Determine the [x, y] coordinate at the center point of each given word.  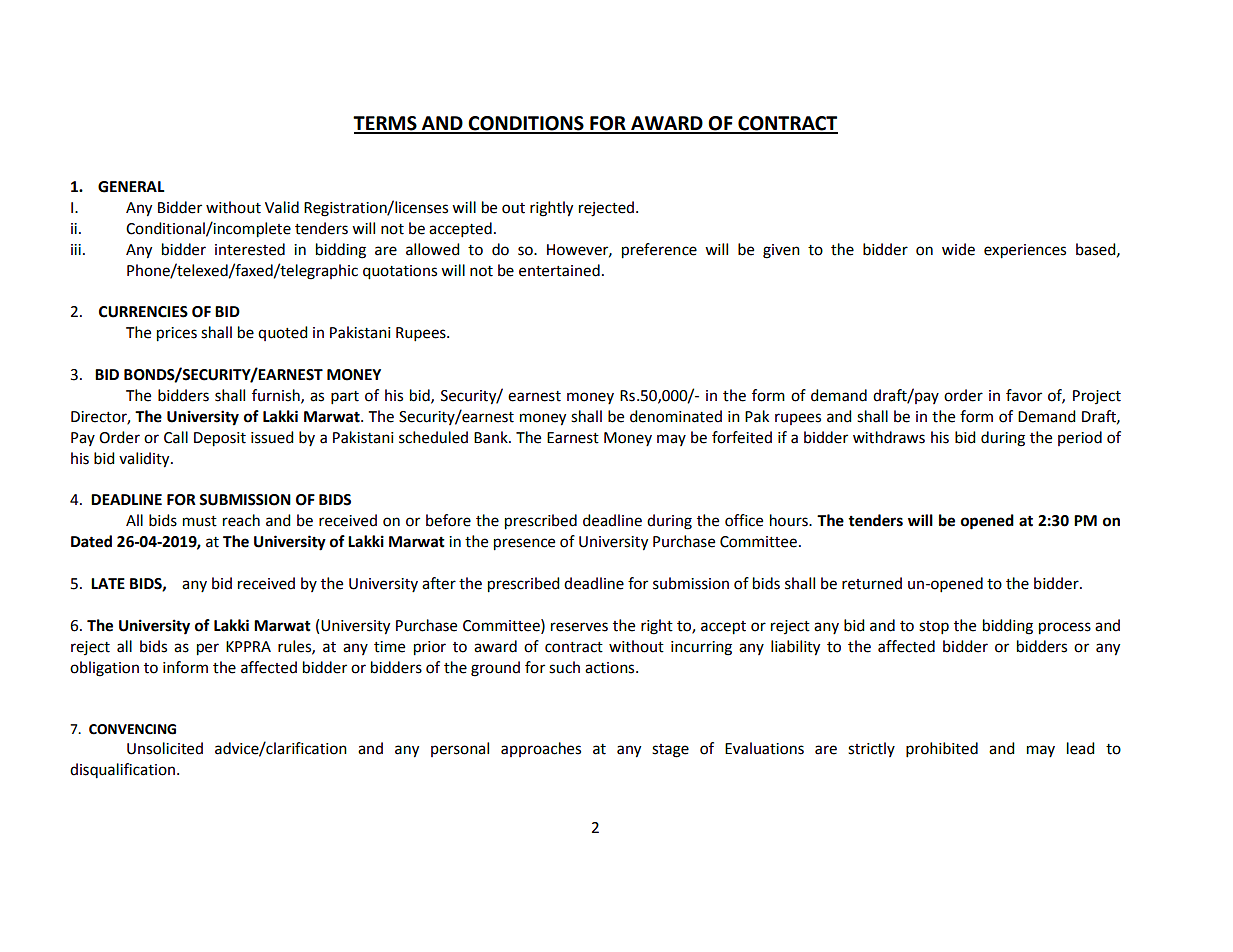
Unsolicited [165, 748]
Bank [492, 437]
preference [659, 251]
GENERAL [131, 187]
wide [958, 249]
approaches [541, 749]
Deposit [220, 439]
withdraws [889, 437]
